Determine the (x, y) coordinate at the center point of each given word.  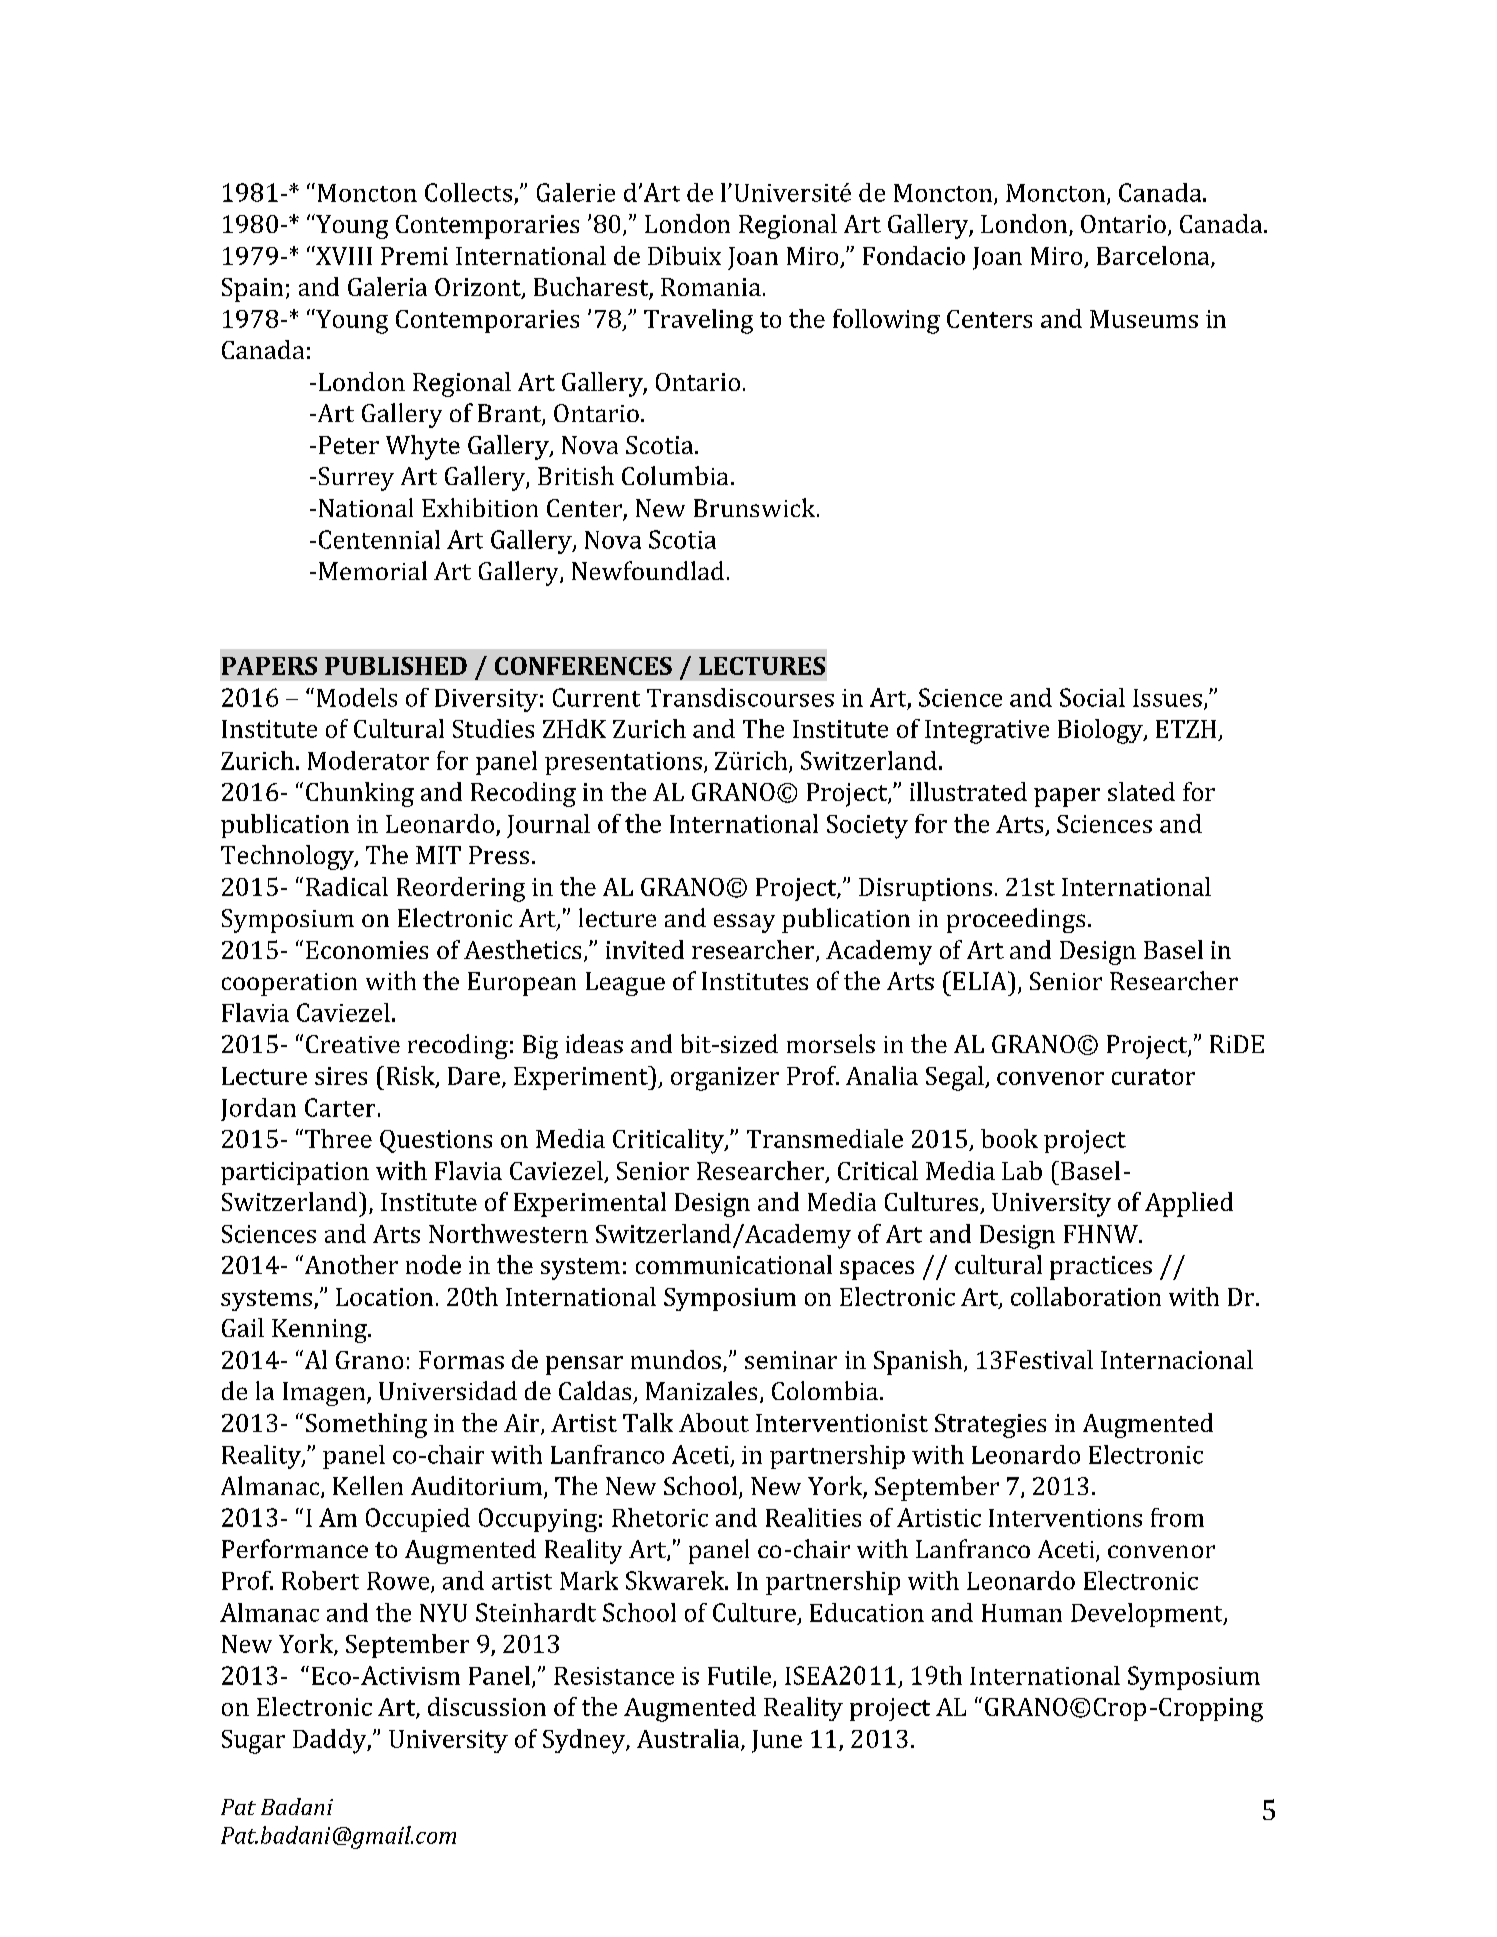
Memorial (373, 570)
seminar (791, 1360)
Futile (739, 1675)
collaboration (1086, 1296)
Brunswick (756, 507)
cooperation (289, 984)
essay (744, 923)
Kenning (320, 1331)
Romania (711, 287)
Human (1022, 1613)
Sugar (253, 1742)
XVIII (343, 255)
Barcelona (1154, 256)
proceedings (1016, 920)
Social (1092, 697)
